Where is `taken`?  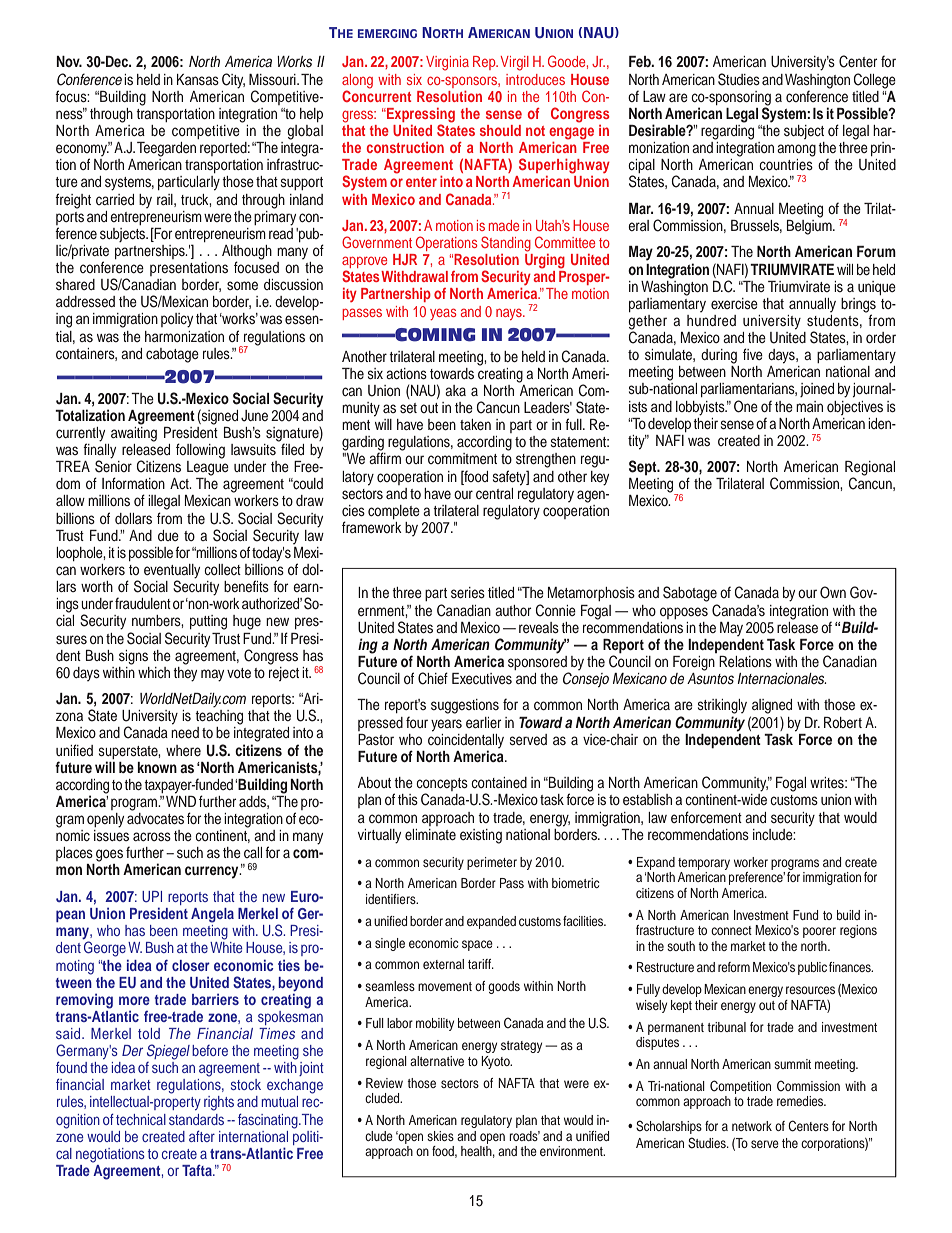 taken is located at coordinates (475, 424).
